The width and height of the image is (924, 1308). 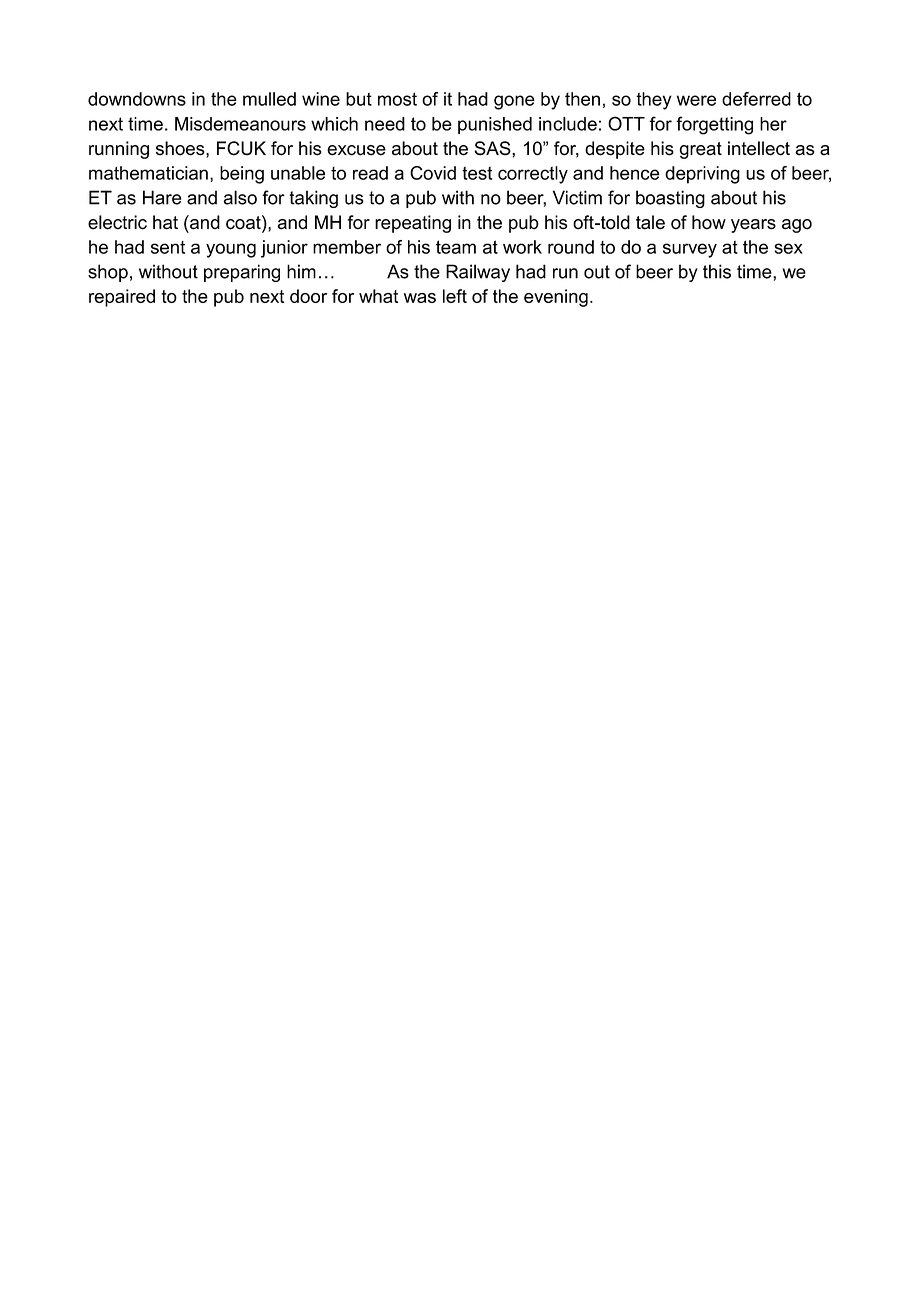 I want to click on Victim, so click(x=577, y=197).
